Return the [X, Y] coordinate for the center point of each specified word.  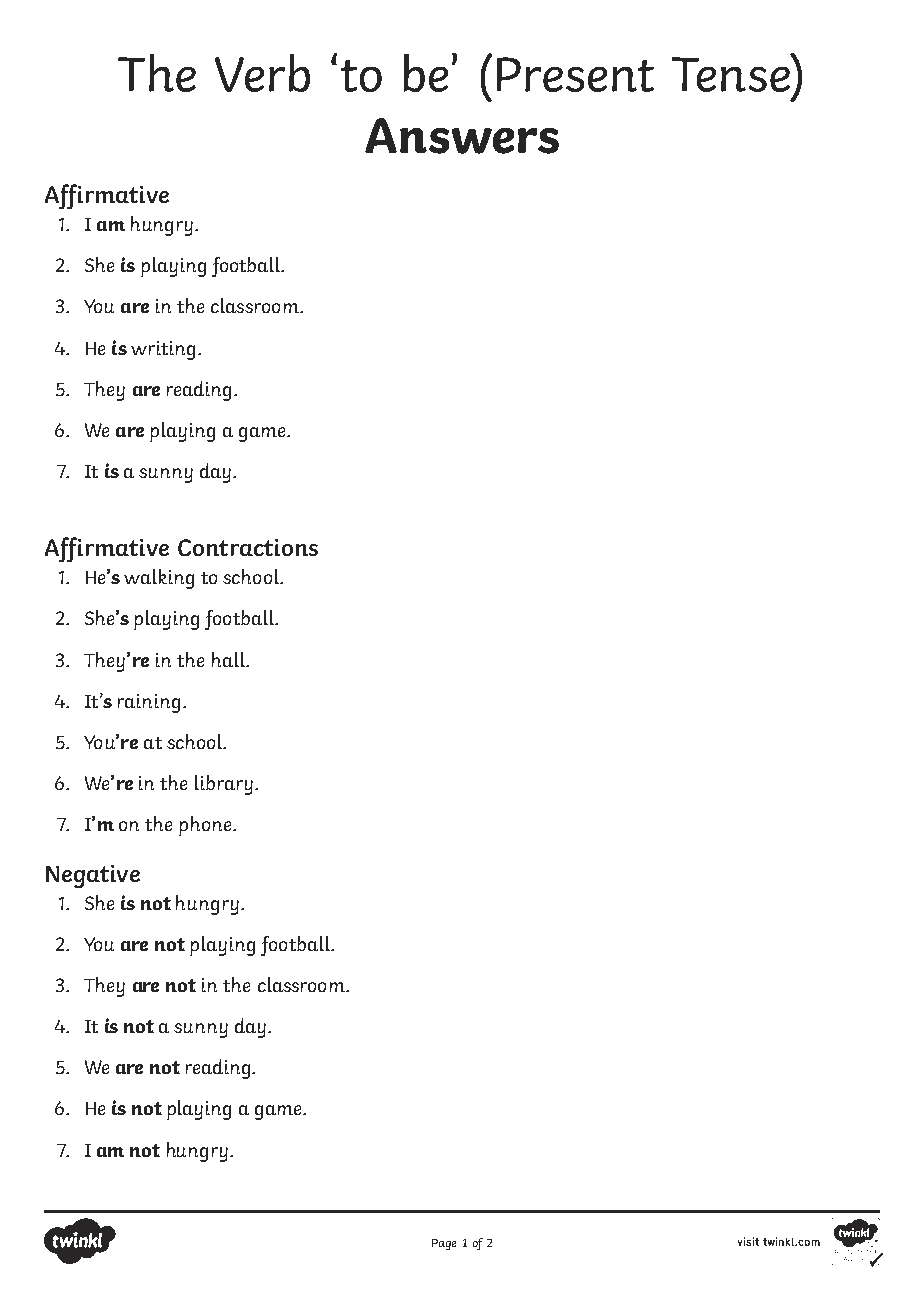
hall [229, 659]
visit [748, 1241]
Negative [93, 876]
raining [149, 703]
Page [444, 1244]
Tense [732, 73]
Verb [262, 73]
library [225, 785]
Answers [462, 136]
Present [575, 74]
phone [206, 826]
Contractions [248, 547]
